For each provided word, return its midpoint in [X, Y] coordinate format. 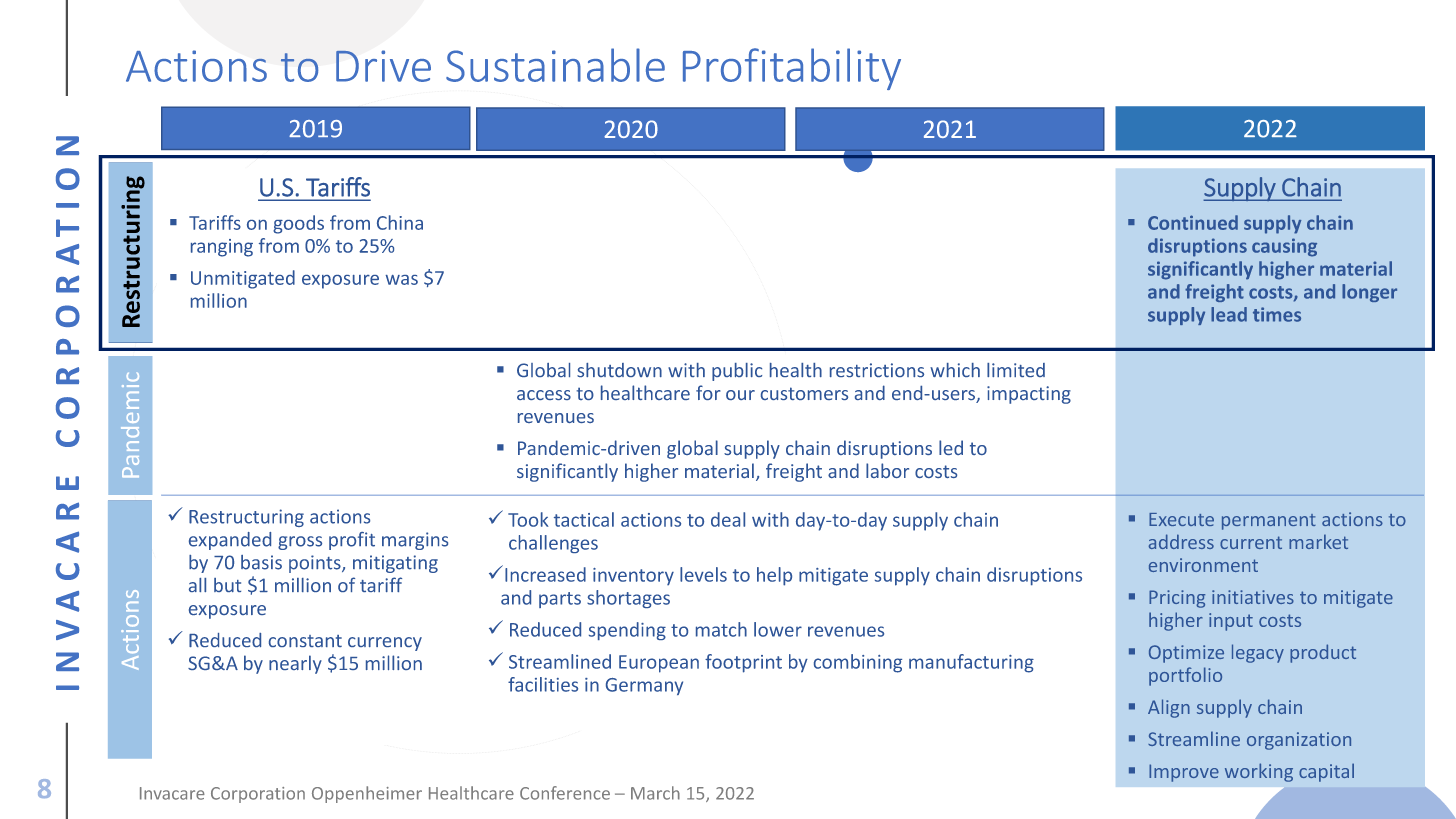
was [401, 280]
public [737, 372]
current [1251, 542]
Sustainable [555, 65]
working [1259, 772]
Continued [1193, 222]
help [774, 576]
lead [1229, 314]
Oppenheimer [367, 794]
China [400, 222]
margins [415, 541]
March [655, 793]
